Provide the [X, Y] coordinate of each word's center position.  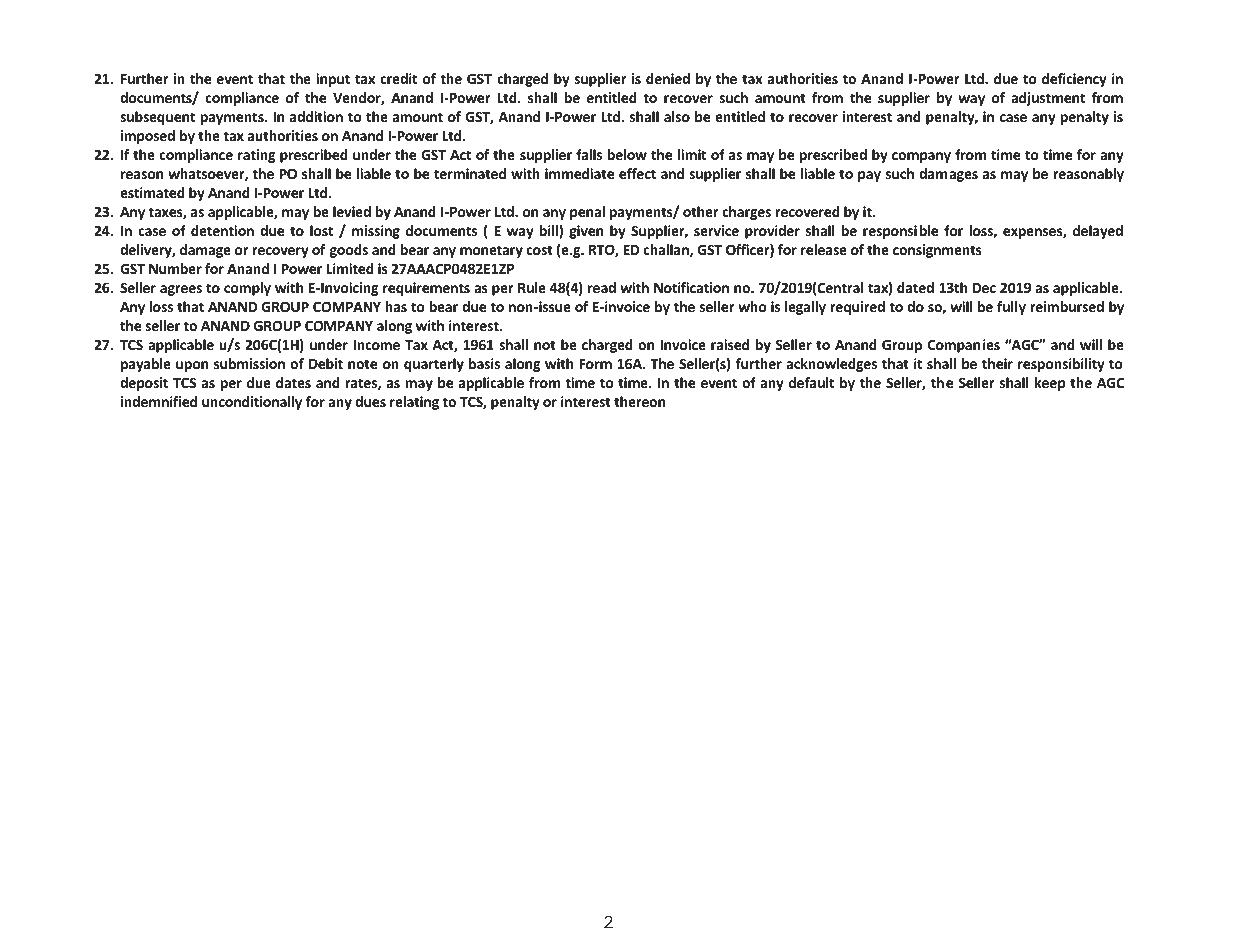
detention [222, 230]
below [627, 154]
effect [637, 173]
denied [668, 78]
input [333, 80]
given [586, 232]
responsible [900, 232]
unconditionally [252, 403]
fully [1011, 308]
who [752, 306]
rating [257, 156]
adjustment [1048, 99]
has [396, 306]
